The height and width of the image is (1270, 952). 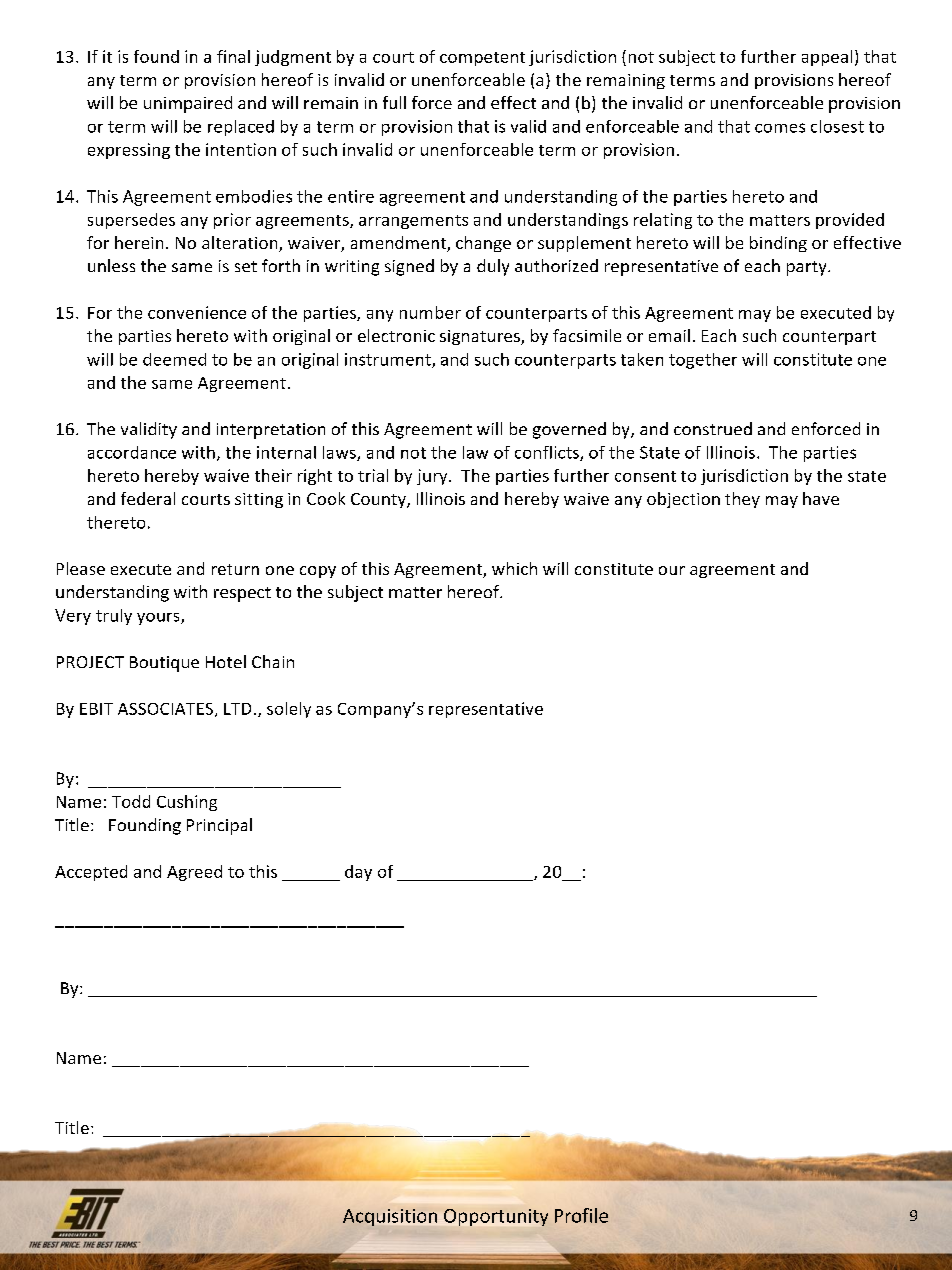 What do you see at coordinates (581, 1215) in the image?
I see `Profile` at bounding box center [581, 1215].
